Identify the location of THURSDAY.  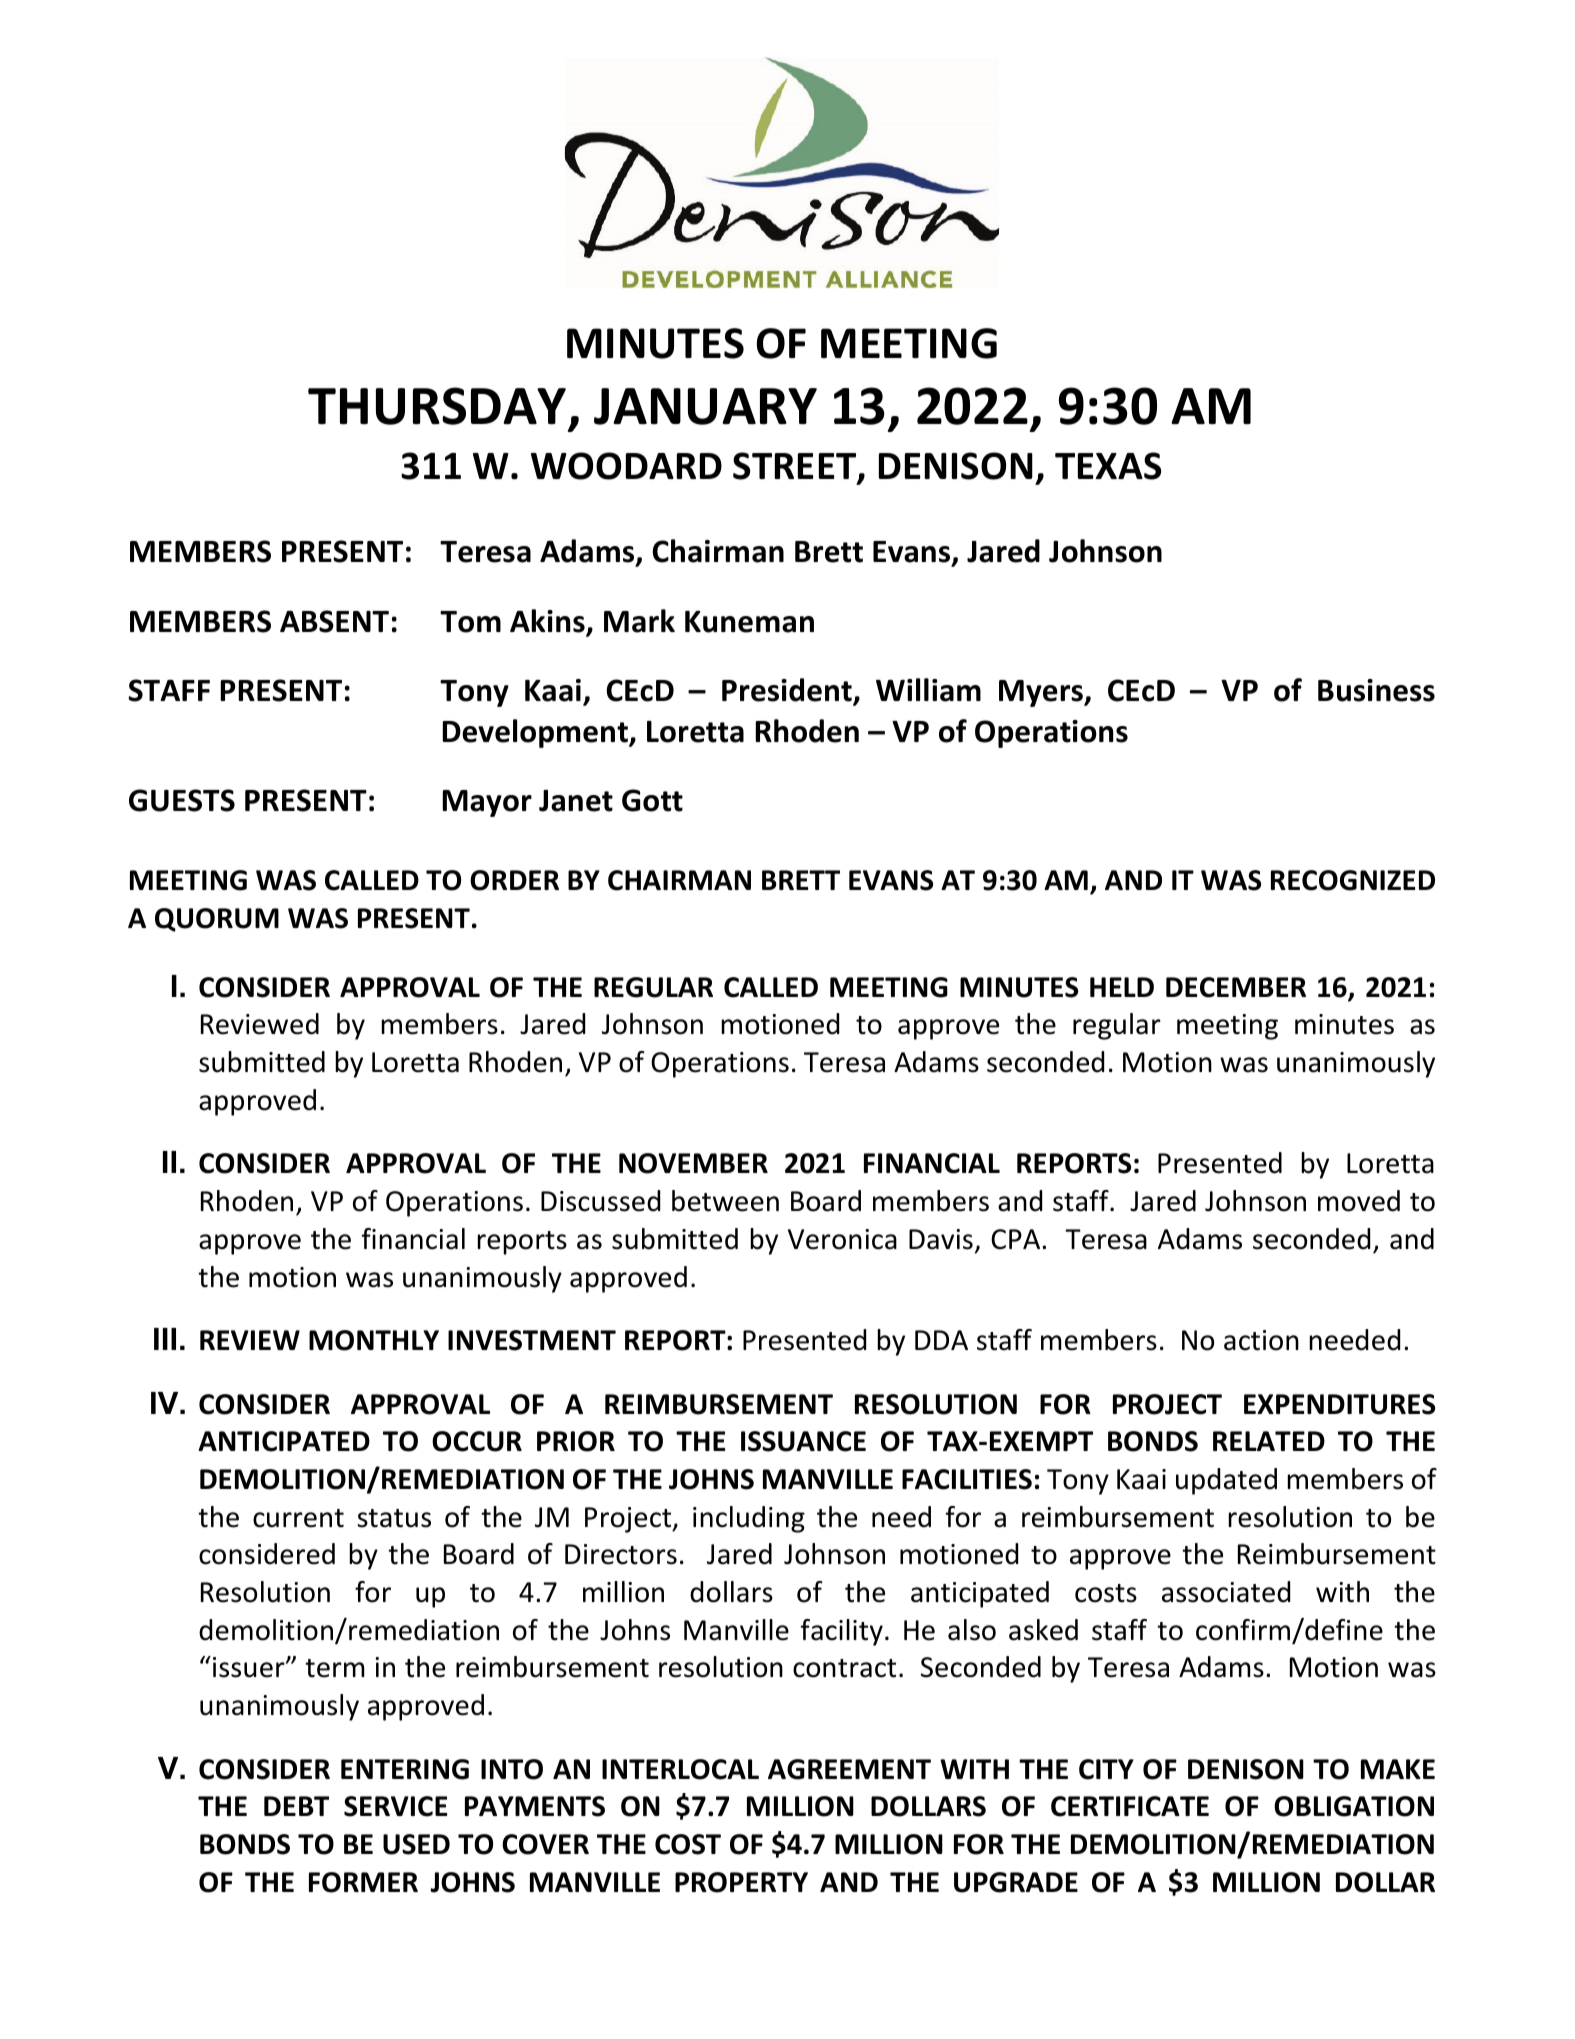
(437, 406).
